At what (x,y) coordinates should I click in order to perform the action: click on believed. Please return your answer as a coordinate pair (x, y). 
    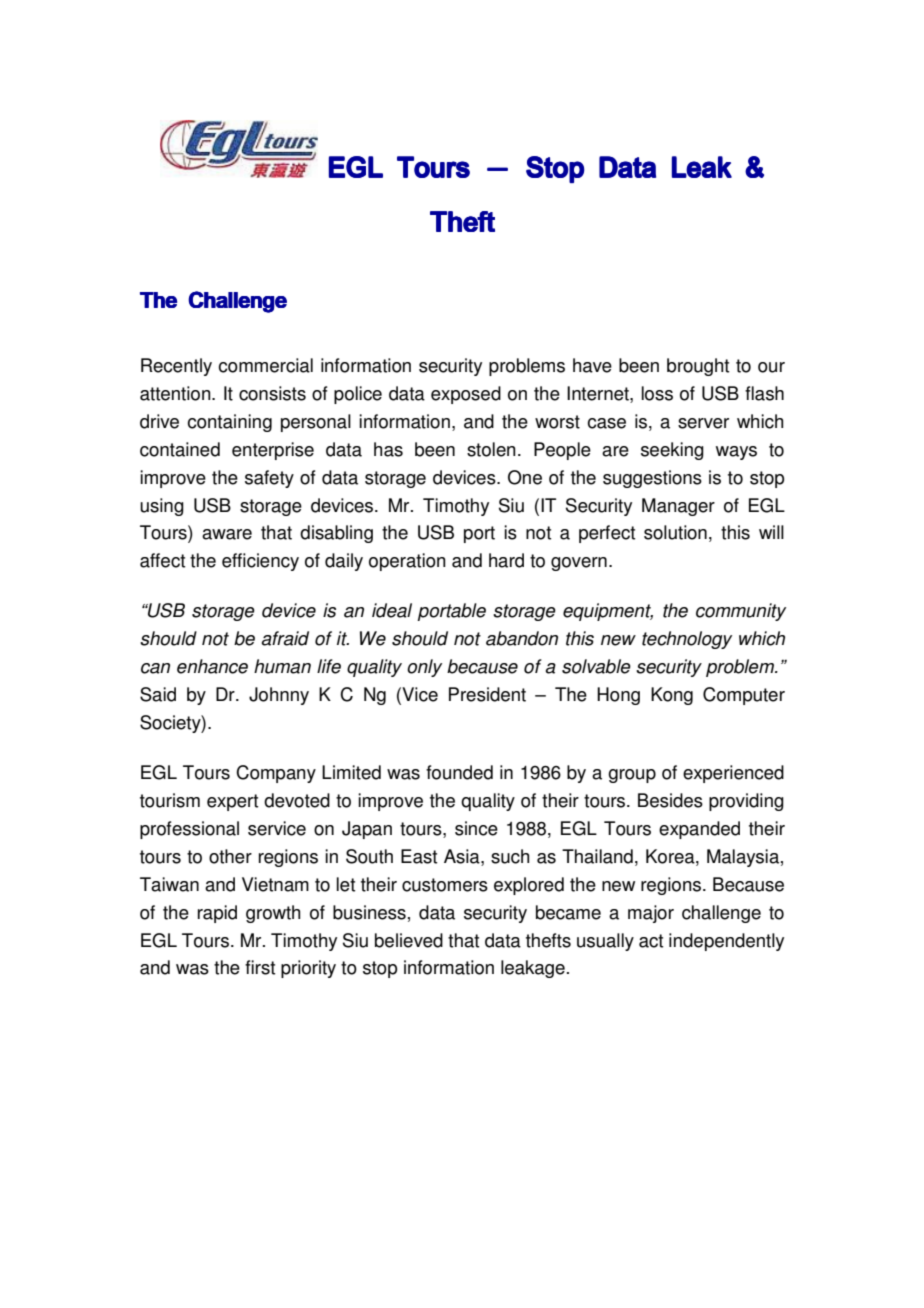
    Looking at the image, I should click on (409, 940).
